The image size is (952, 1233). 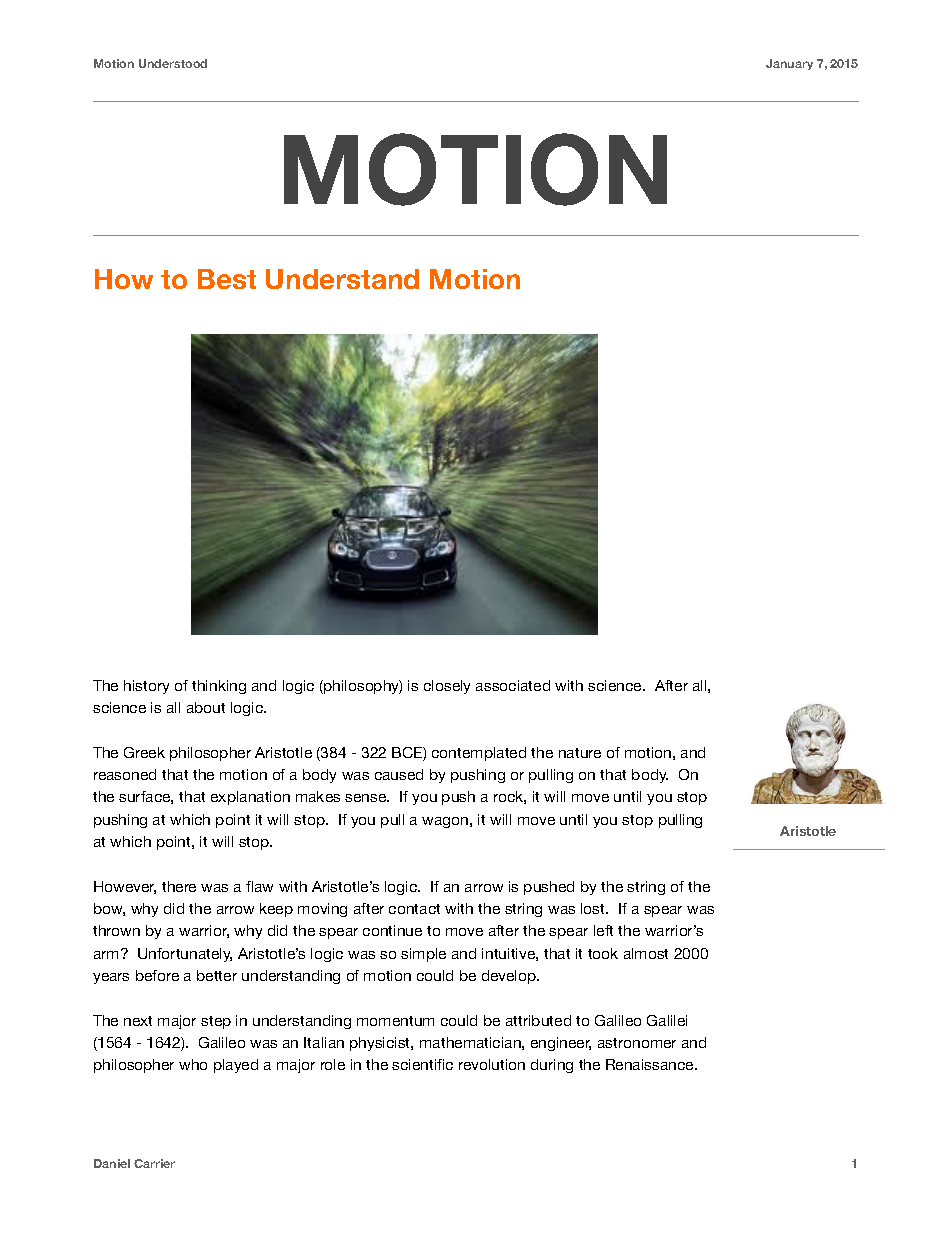 I want to click on Best, so click(x=227, y=279).
